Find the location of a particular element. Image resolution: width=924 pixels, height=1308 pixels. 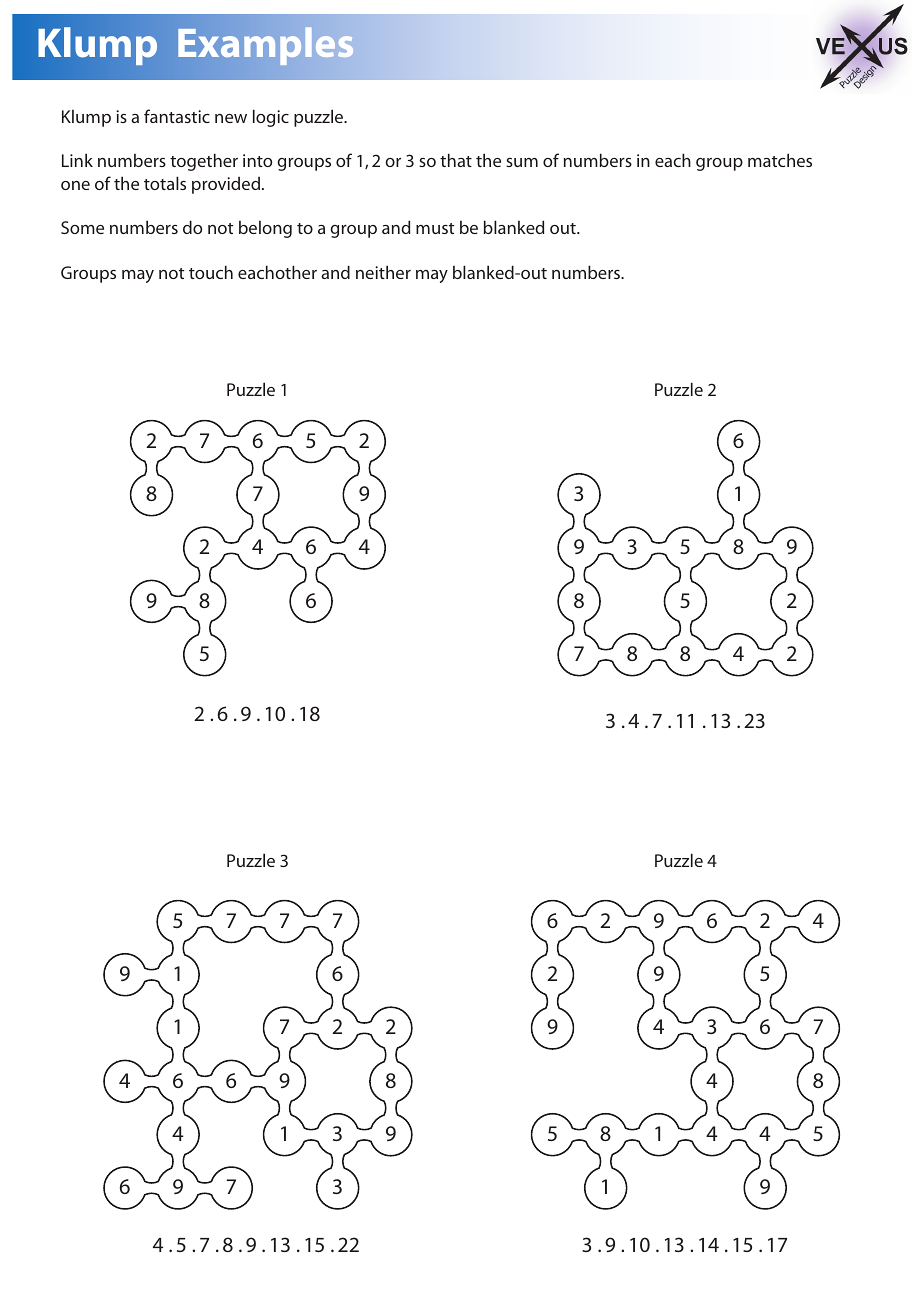

touch is located at coordinates (211, 272).
